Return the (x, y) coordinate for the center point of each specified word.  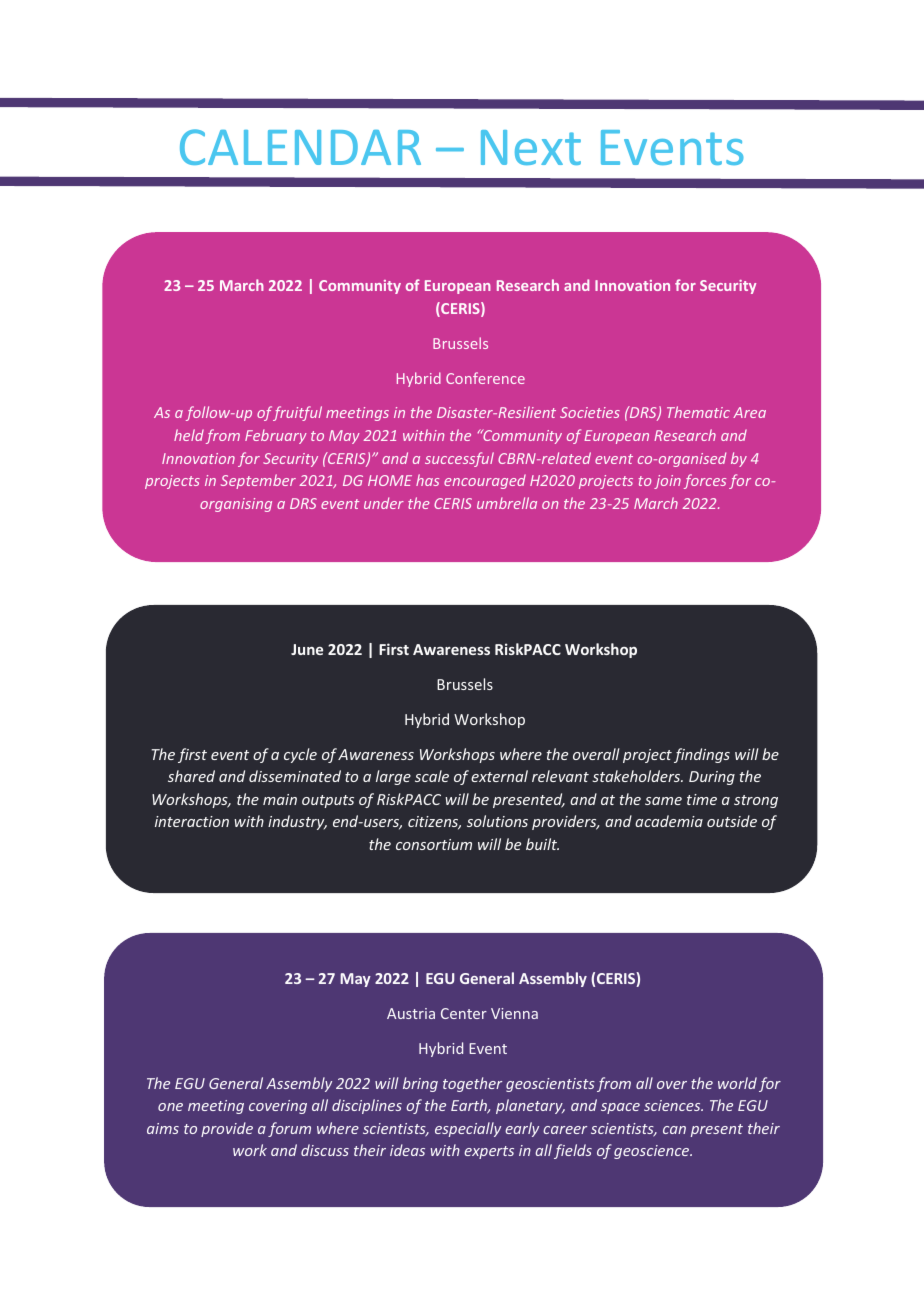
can (674, 1130)
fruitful (297, 413)
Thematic (698, 412)
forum (289, 1129)
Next (531, 147)
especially (468, 1129)
